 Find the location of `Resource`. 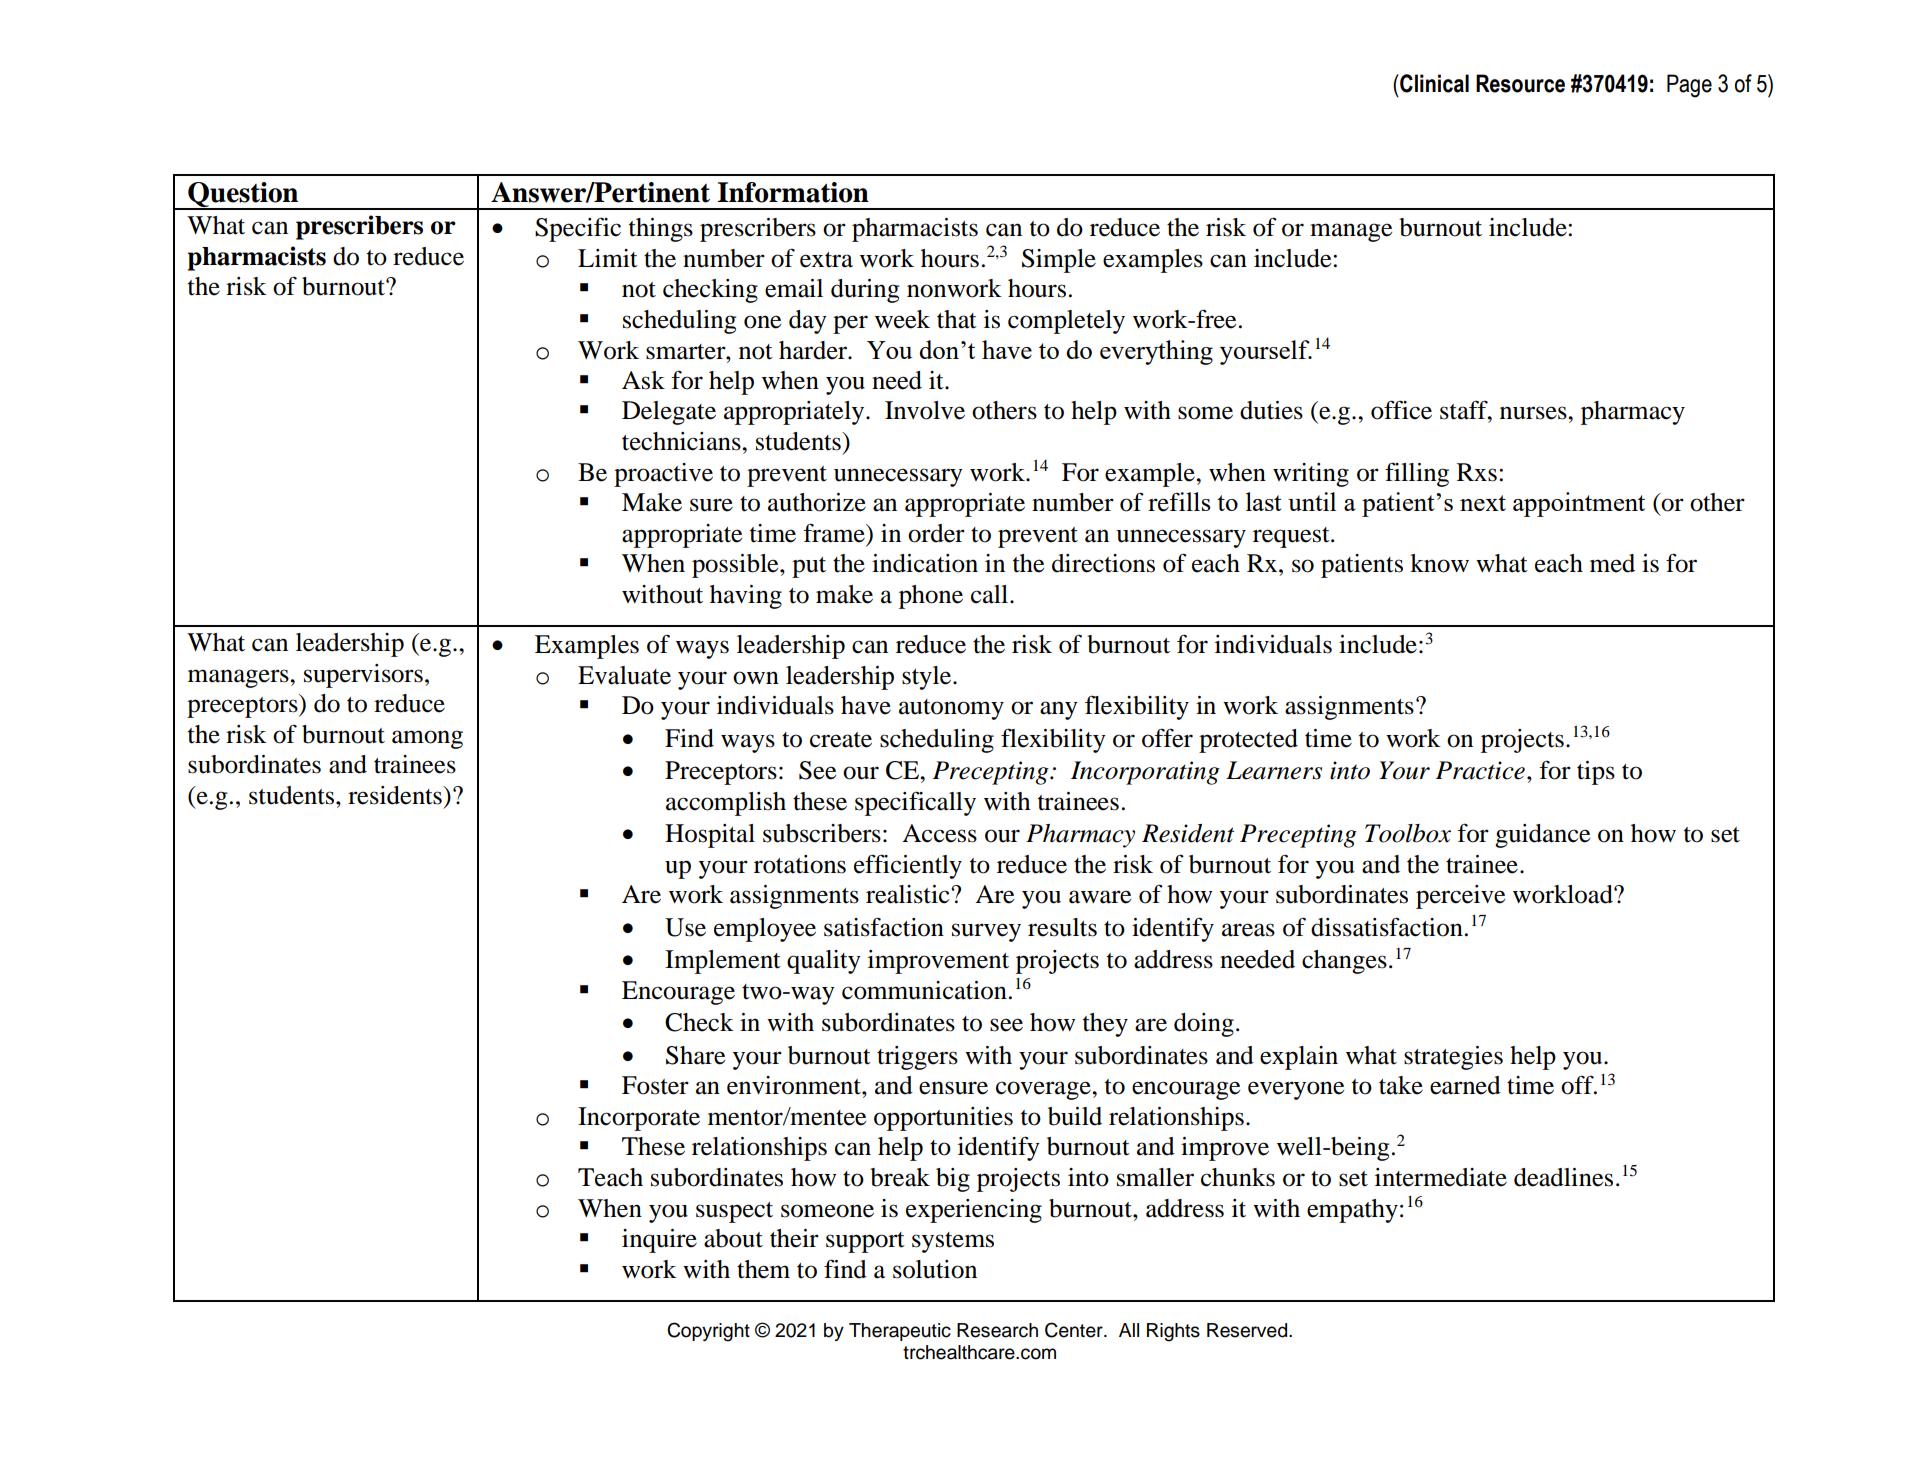

Resource is located at coordinates (1520, 83).
